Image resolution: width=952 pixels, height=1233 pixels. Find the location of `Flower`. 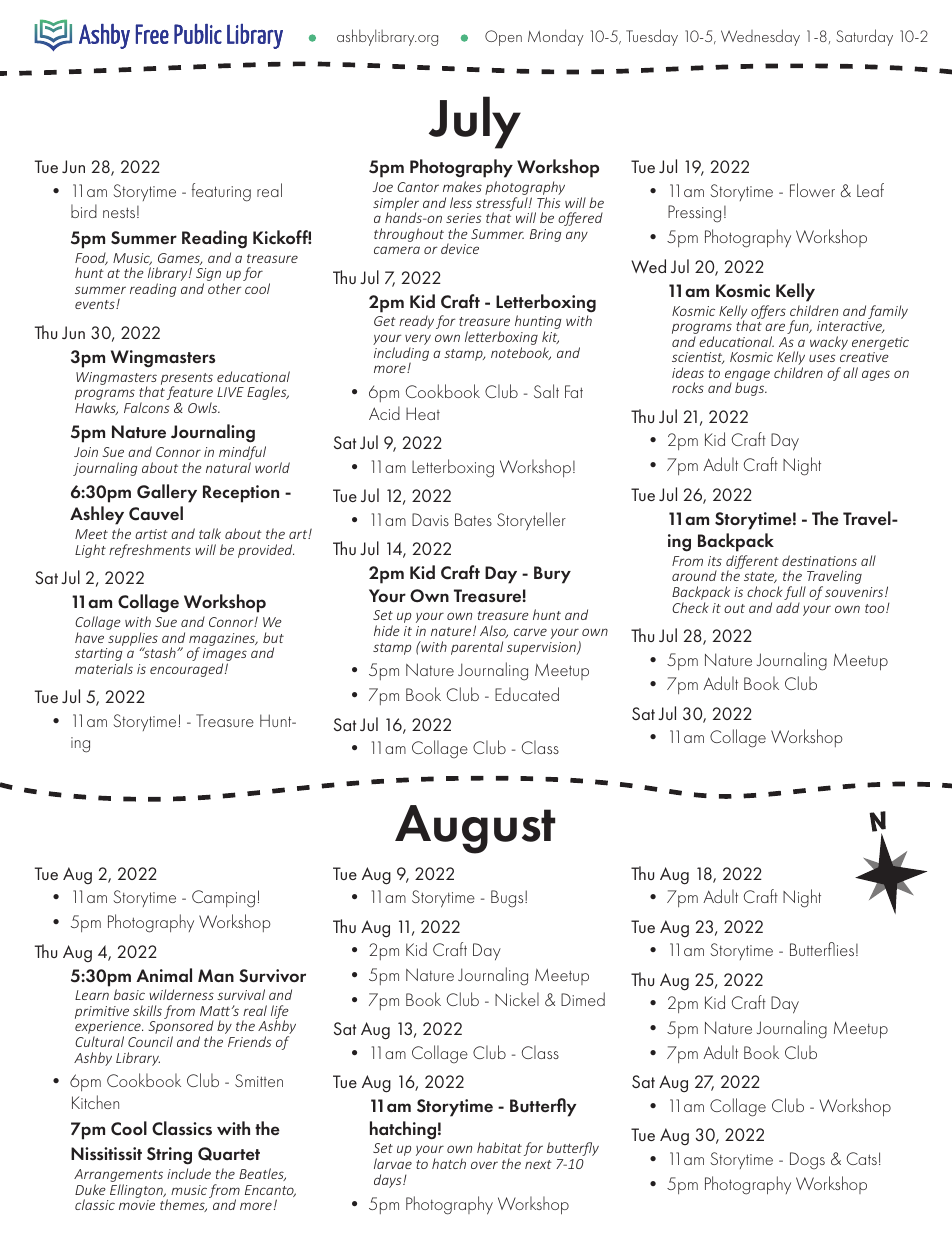

Flower is located at coordinates (812, 190).
